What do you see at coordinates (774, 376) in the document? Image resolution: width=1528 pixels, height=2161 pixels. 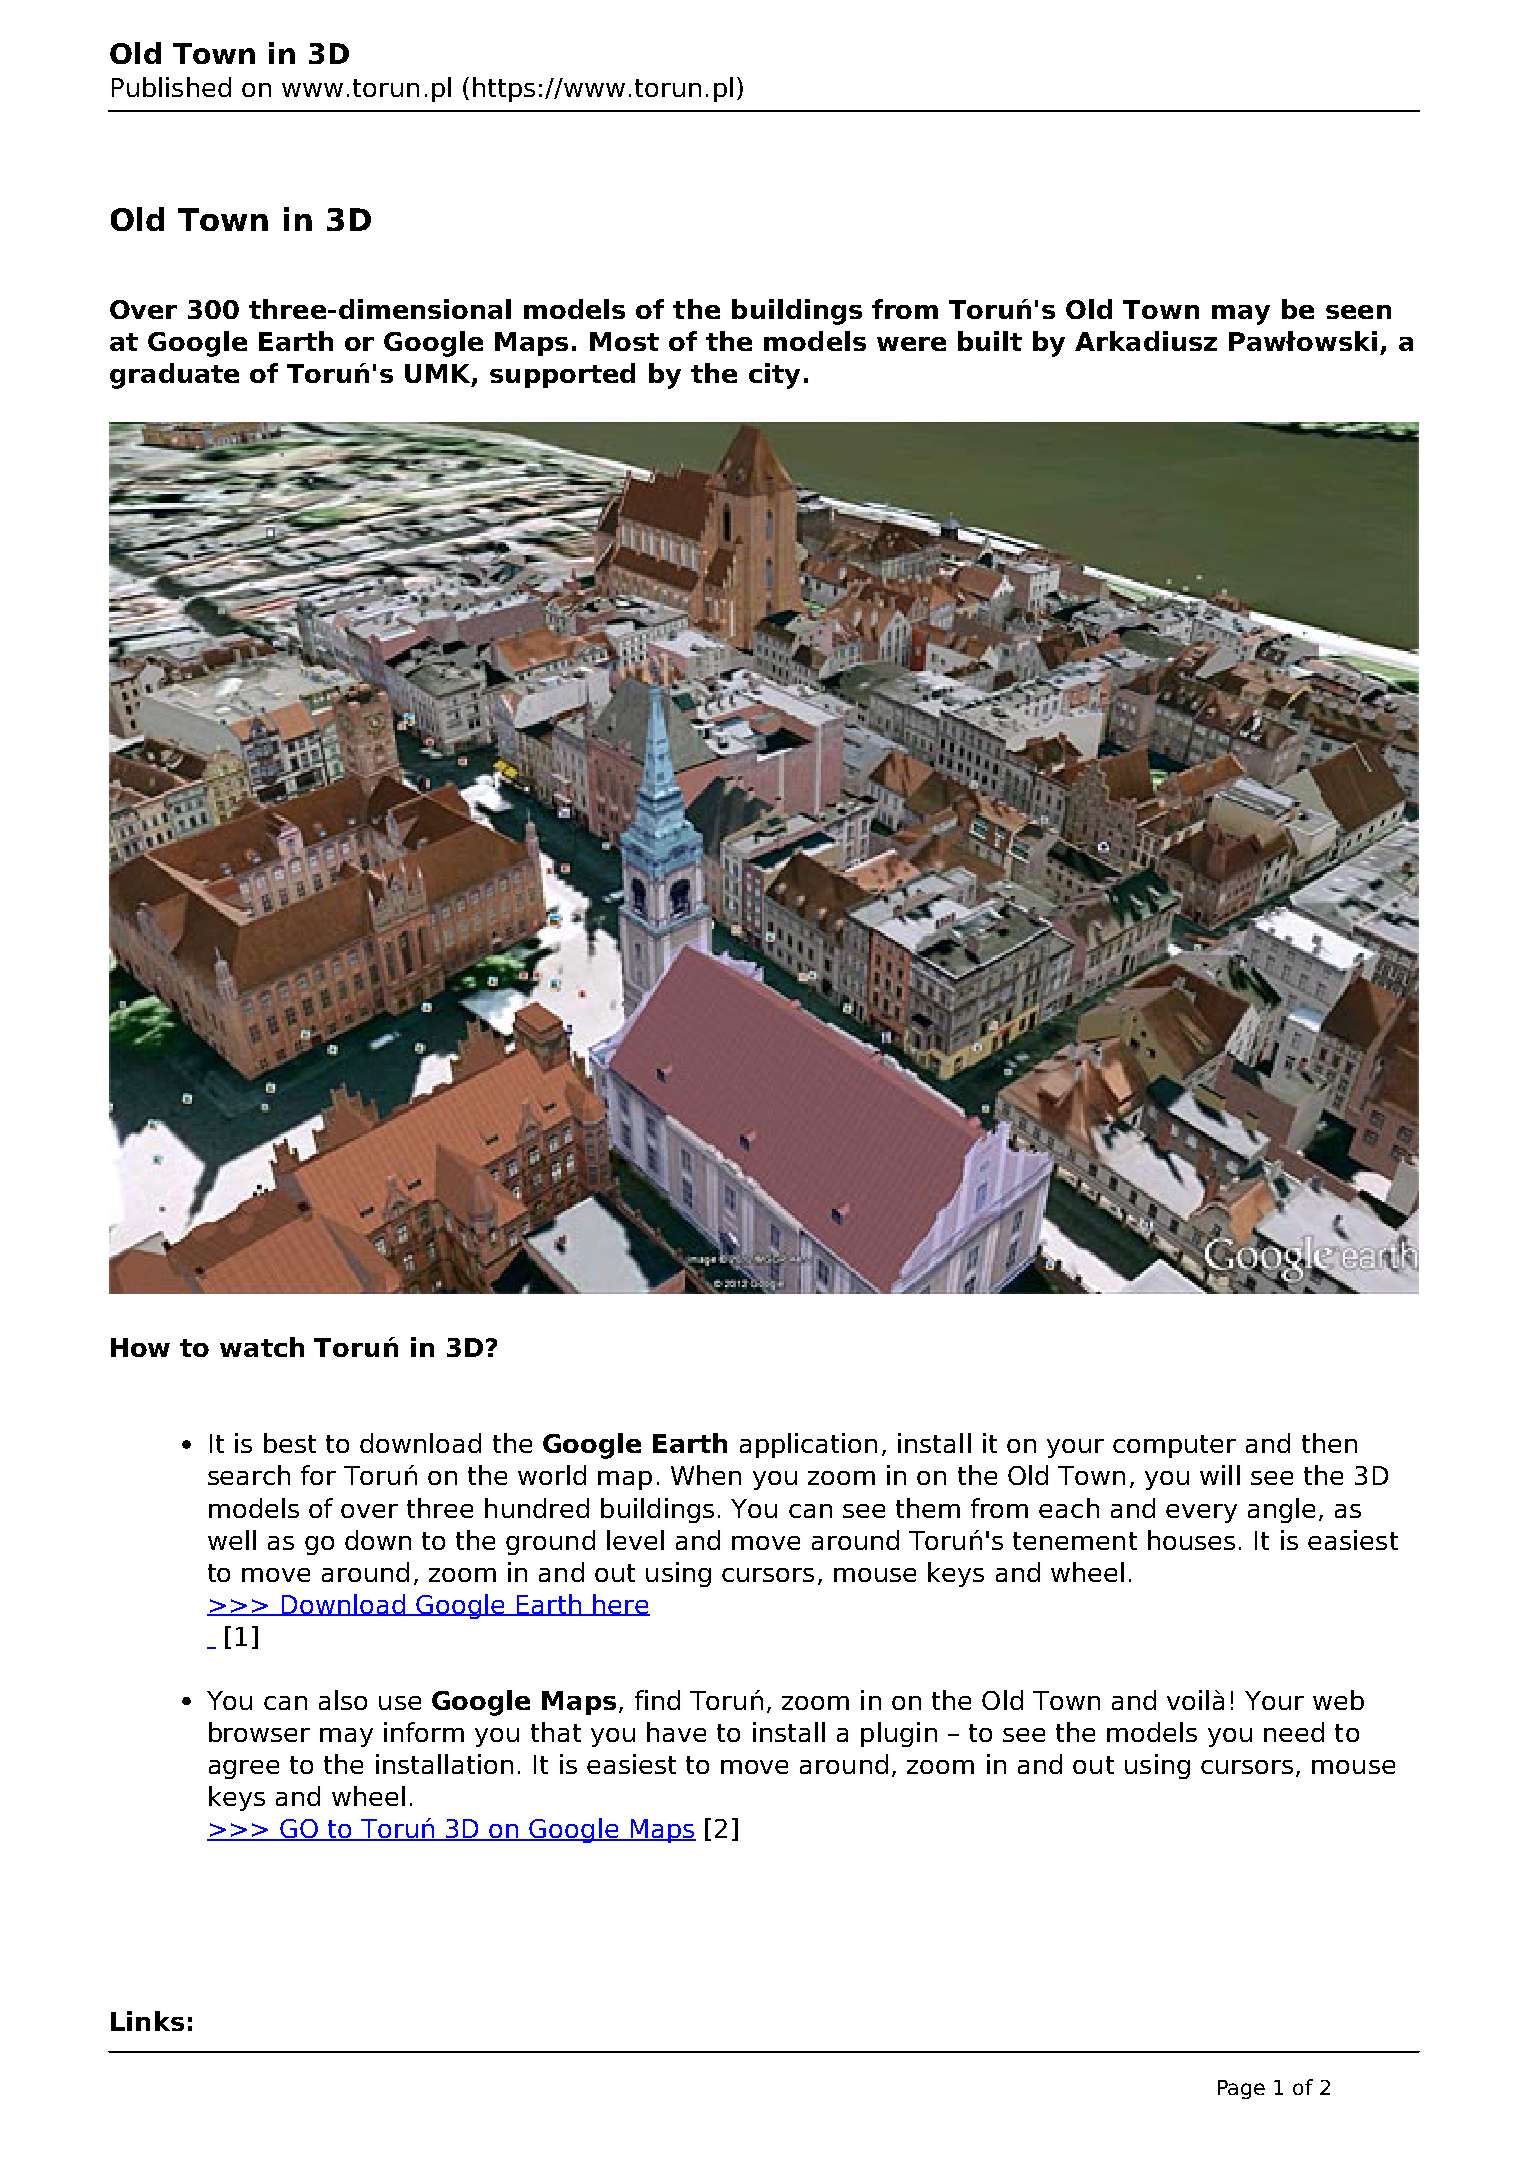 I see `city` at bounding box center [774, 376].
